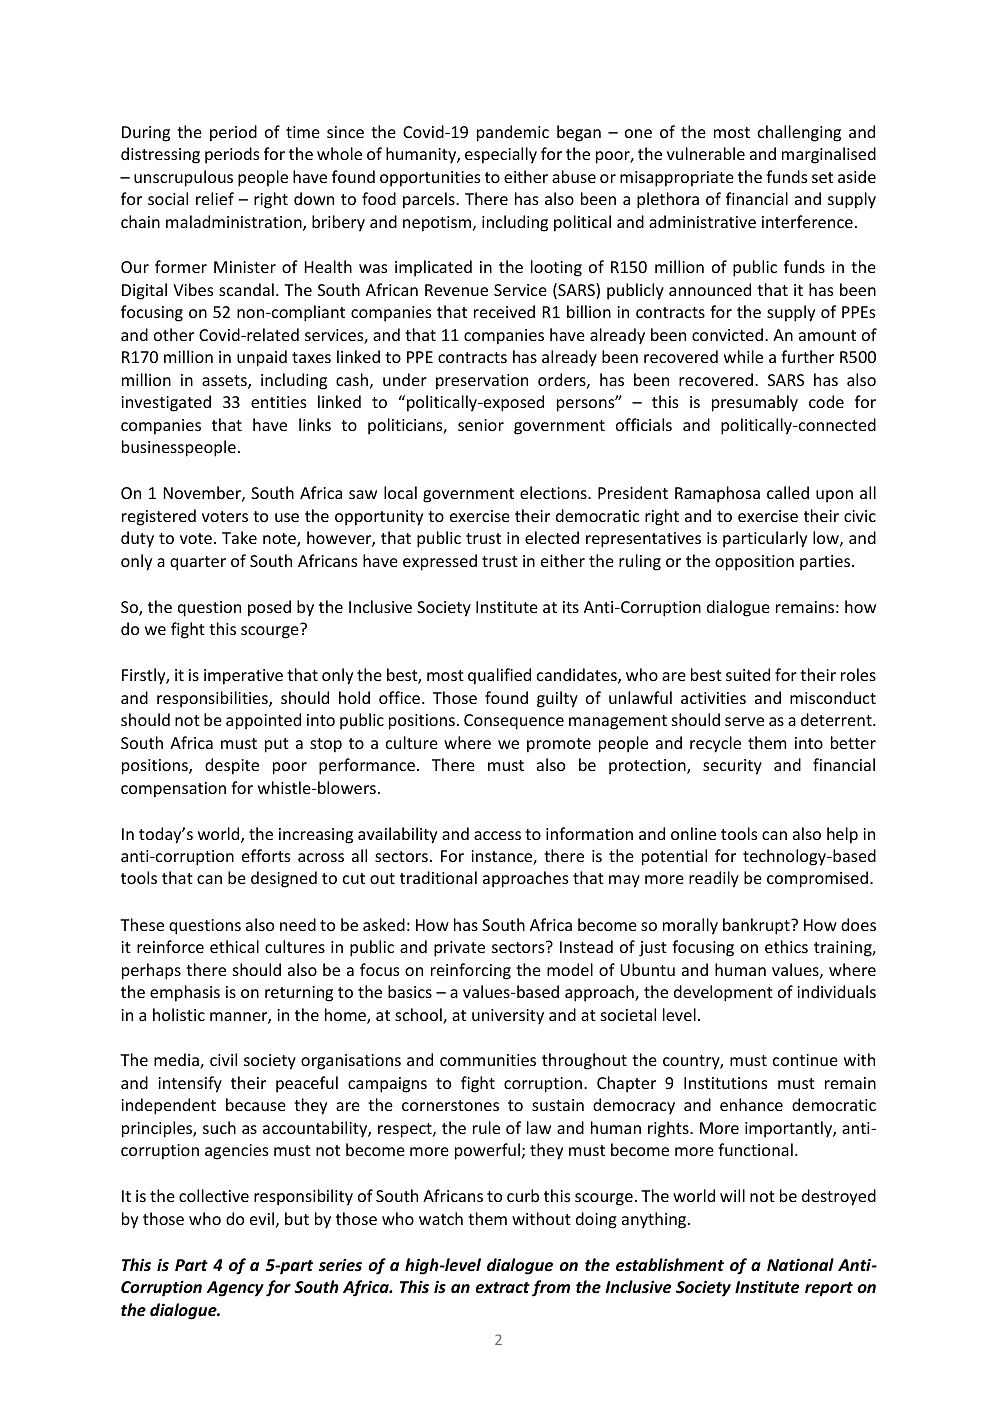 The width and height of the page is (997, 1410). Describe the element at coordinates (215, 198) in the page. I see `relief` at that location.
